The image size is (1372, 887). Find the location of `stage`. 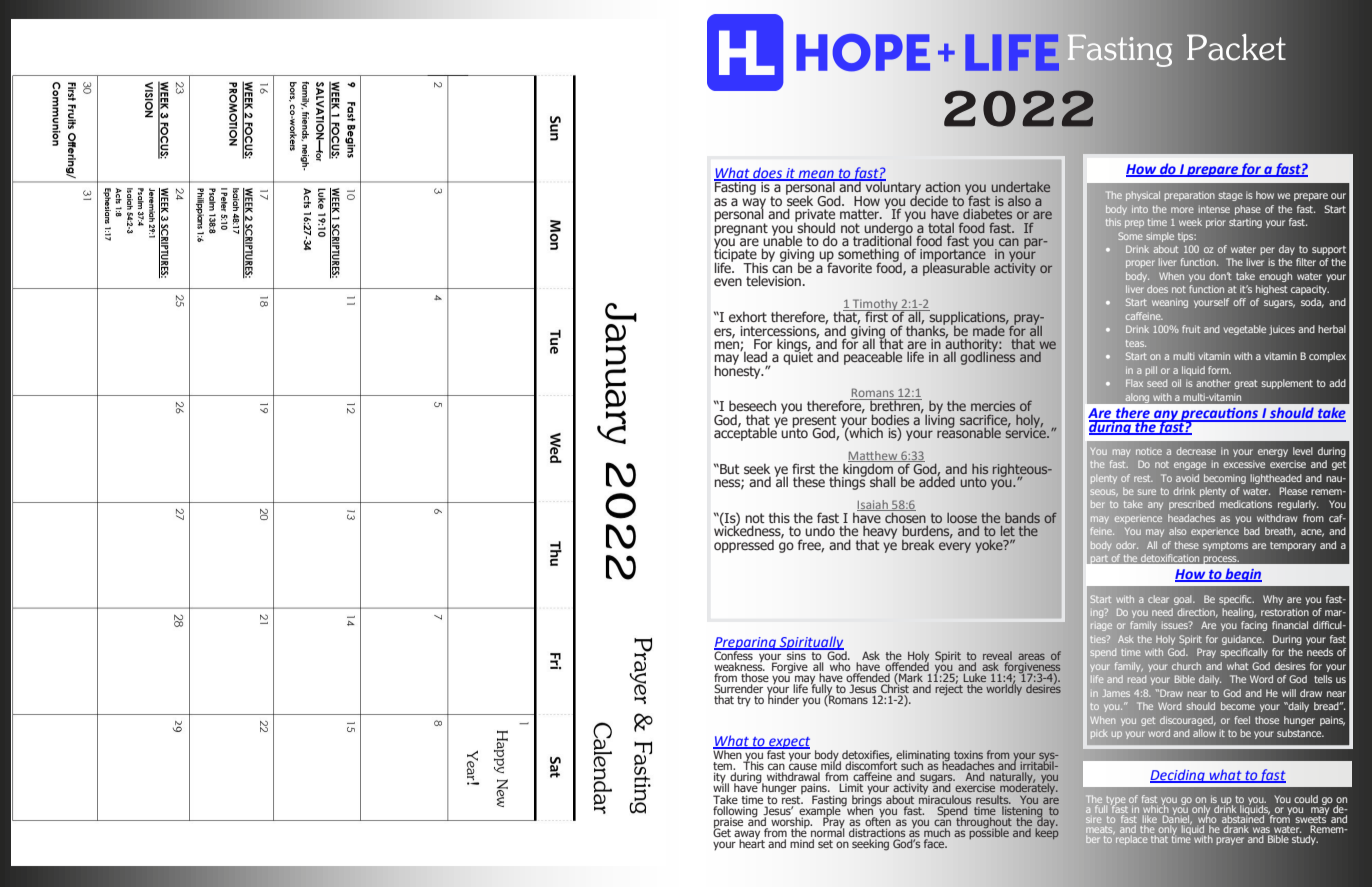

stage is located at coordinates (1230, 196).
